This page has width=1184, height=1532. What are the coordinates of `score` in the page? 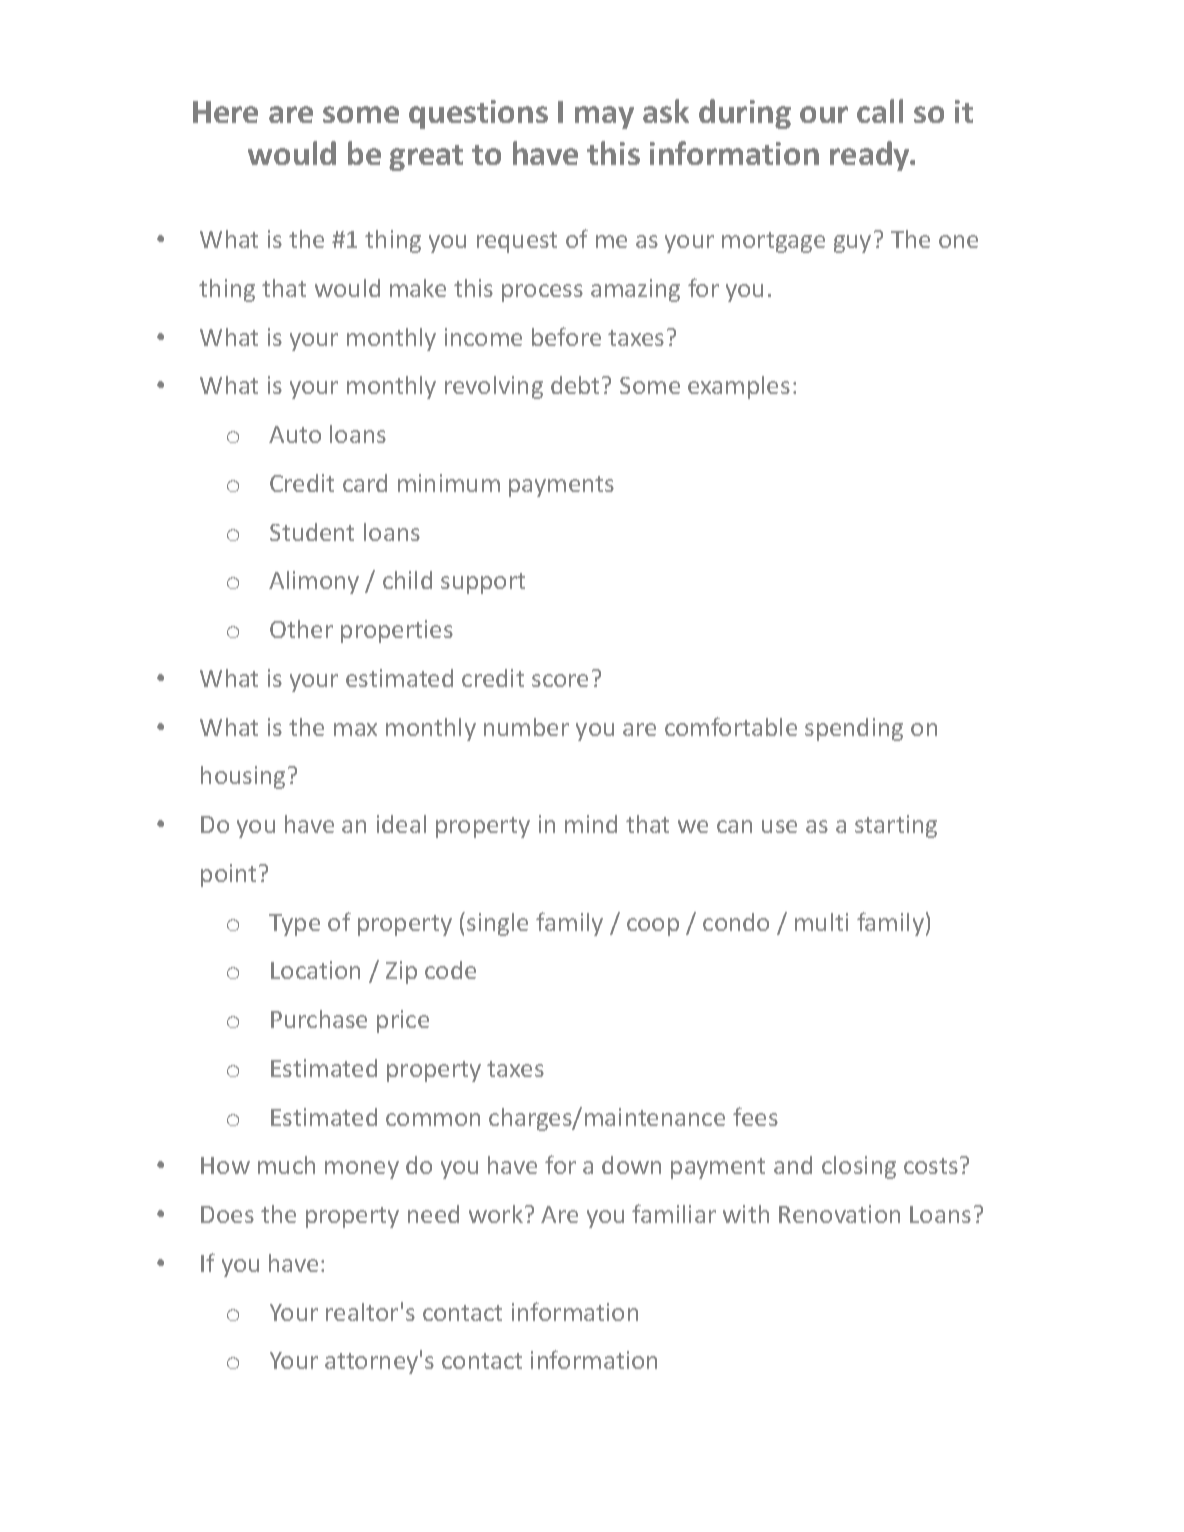 It's located at (560, 680).
